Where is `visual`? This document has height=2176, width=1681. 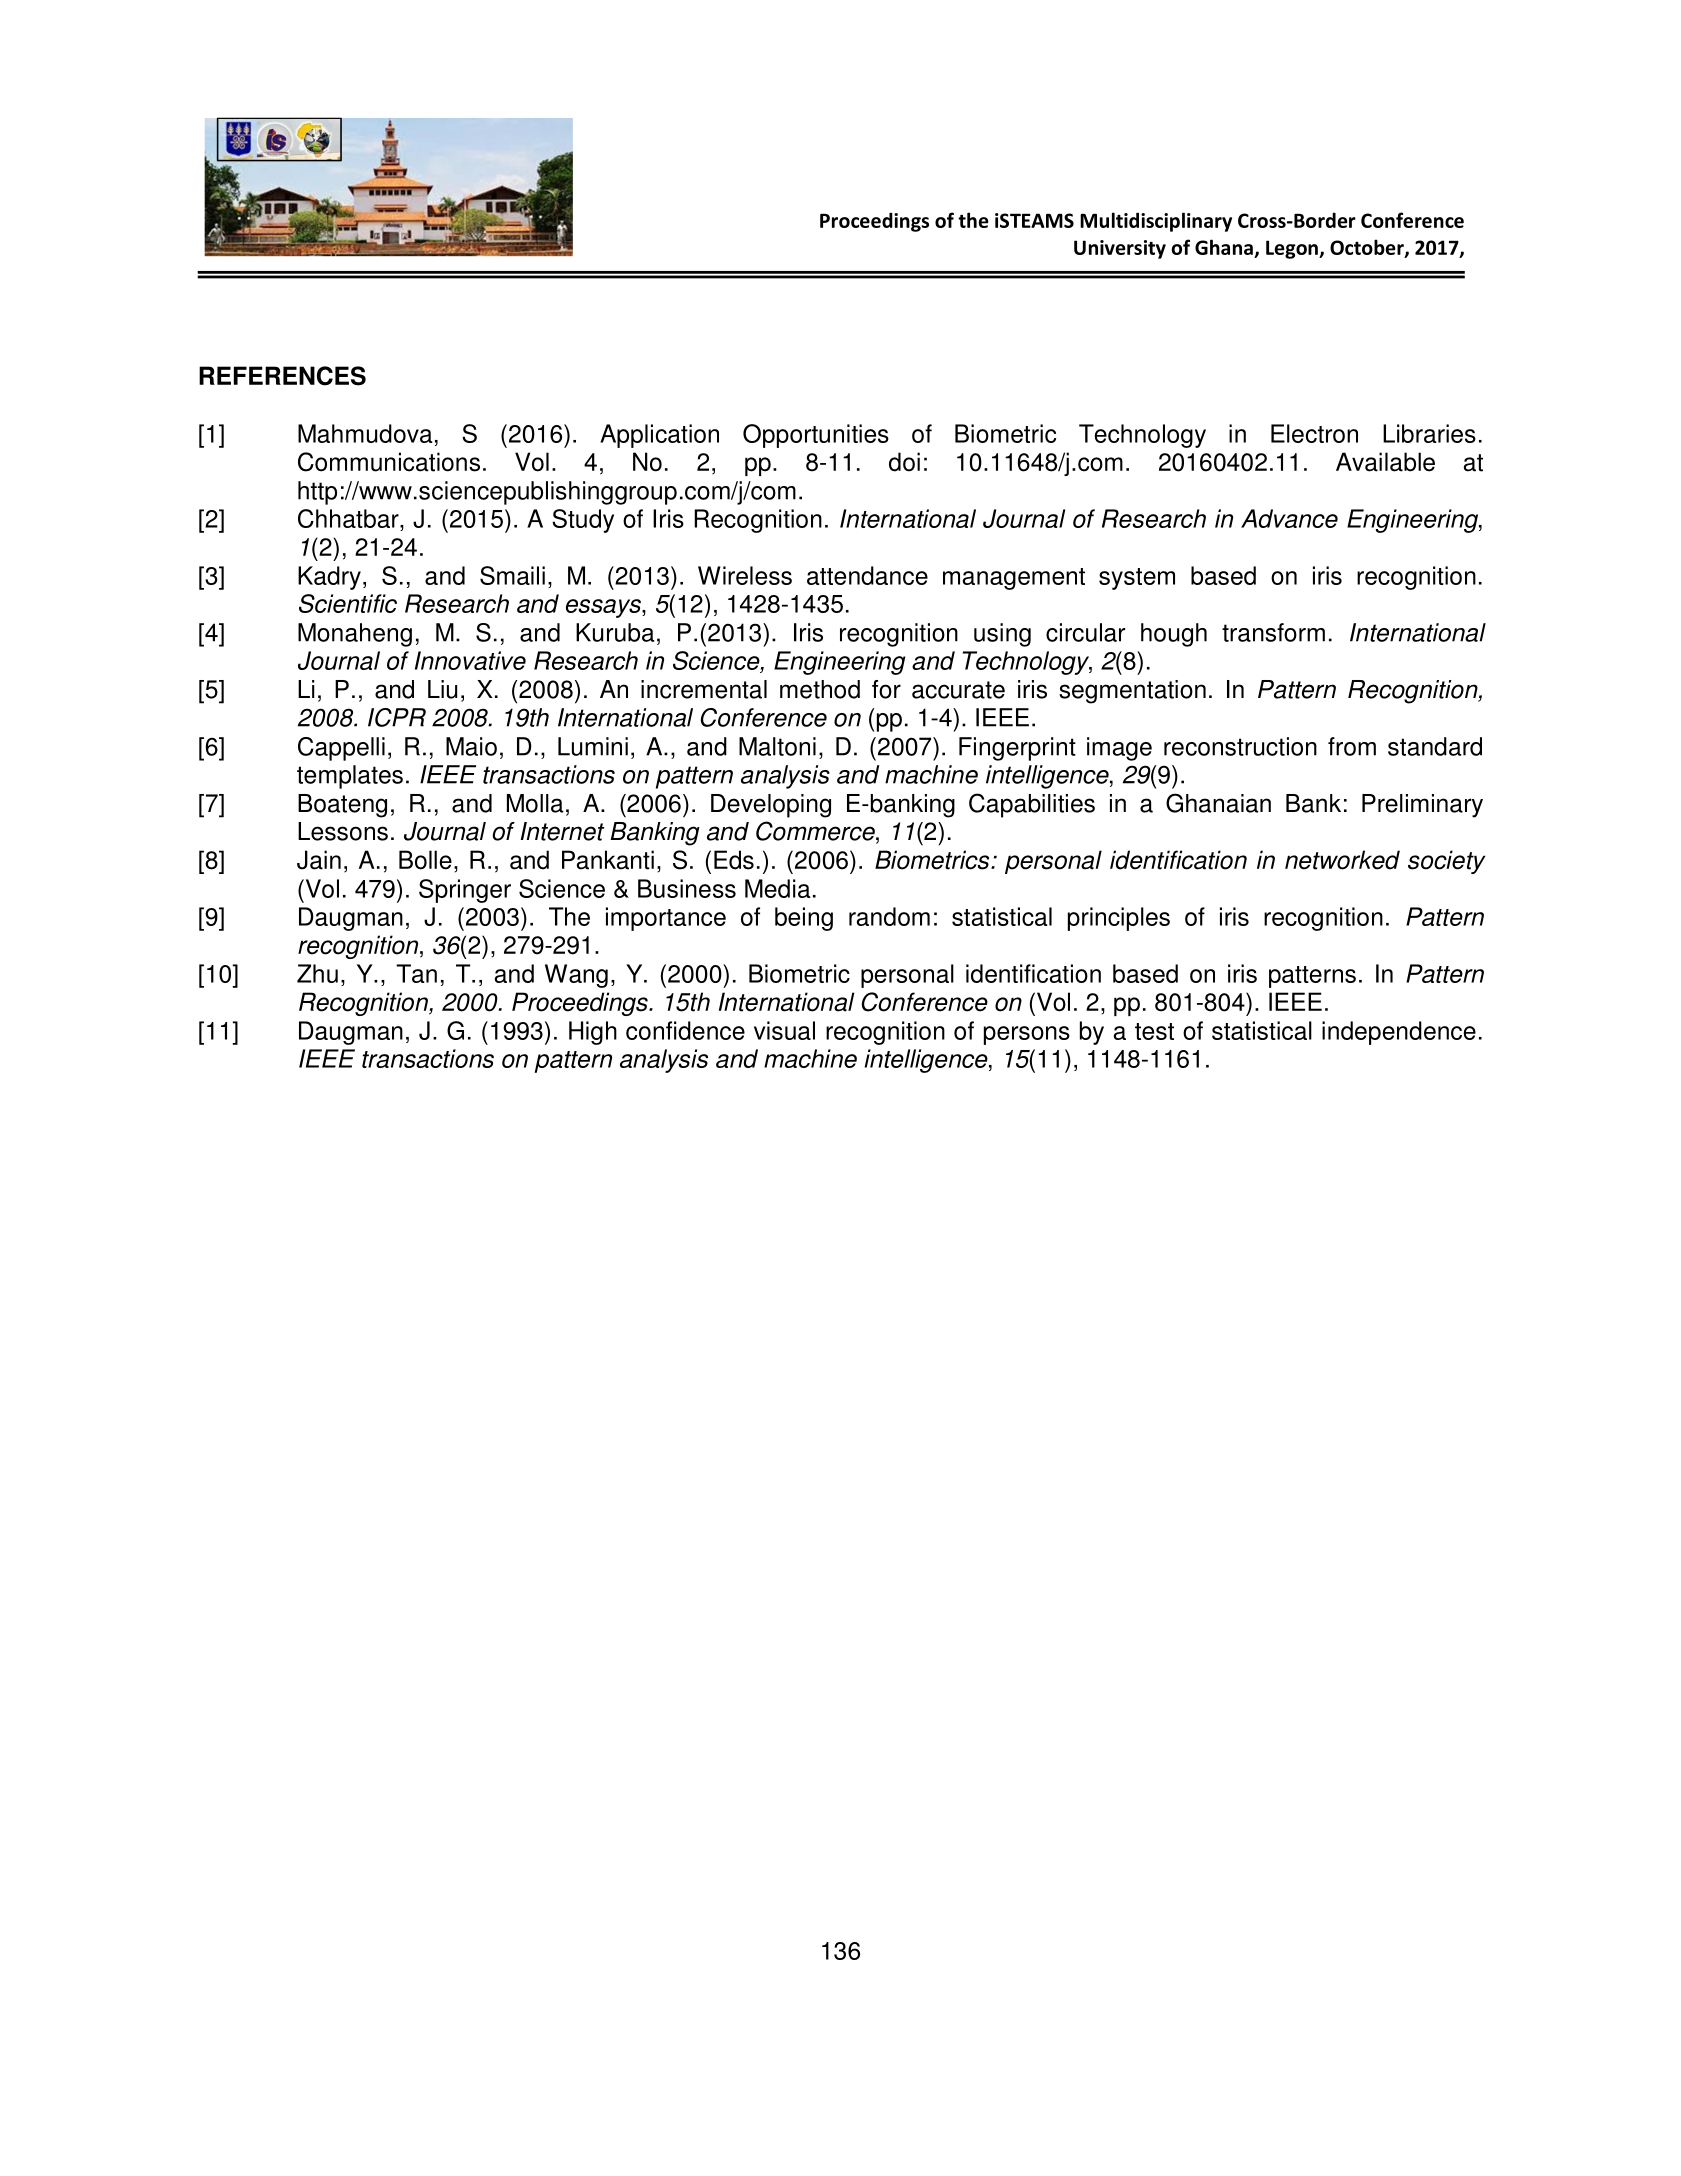
visual is located at coordinates (784, 1030).
